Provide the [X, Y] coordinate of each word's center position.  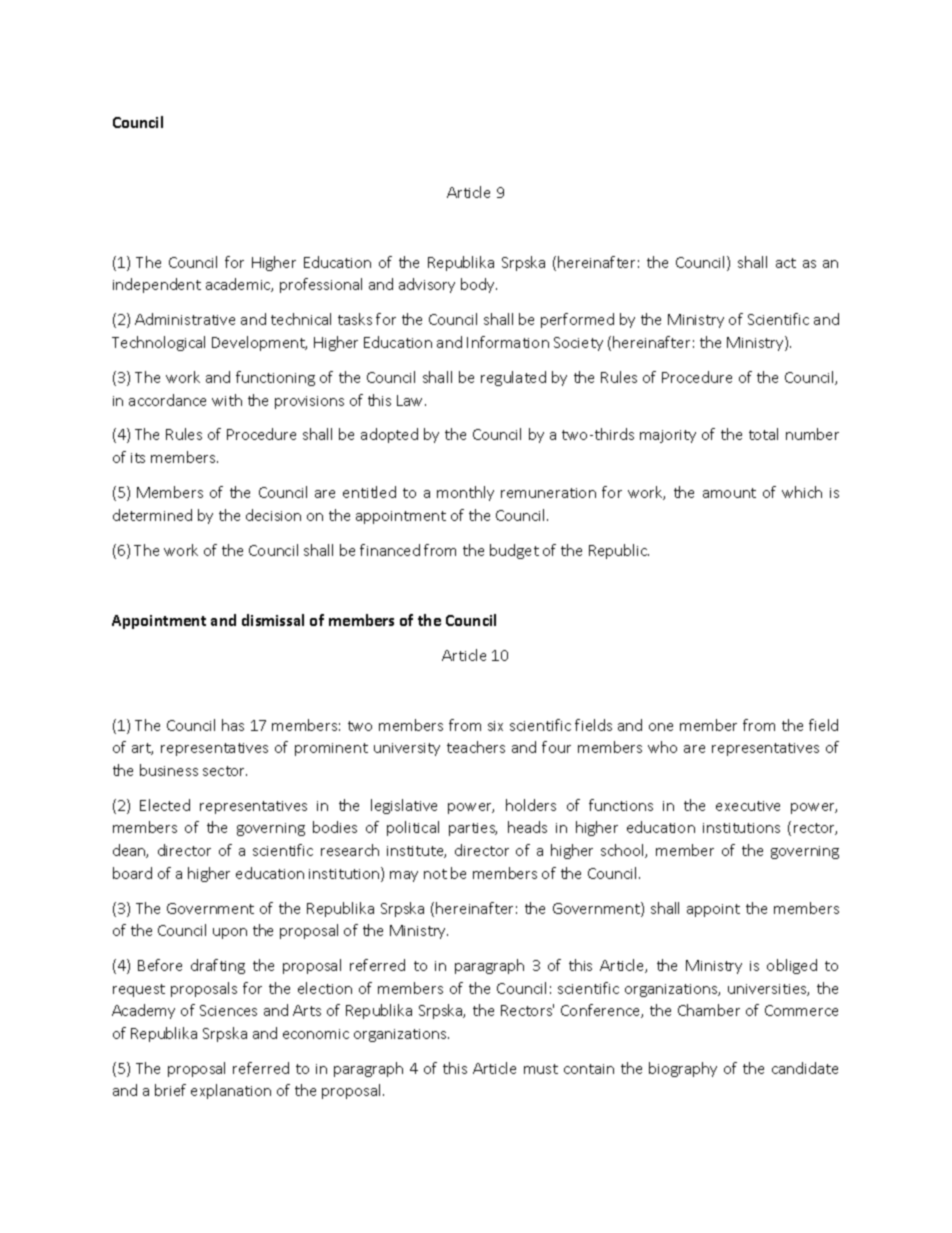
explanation [231, 1091]
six [495, 726]
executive [748, 806]
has [233, 725]
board [132, 873]
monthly [465, 493]
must [541, 1069]
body [479, 285]
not [435, 874]
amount [729, 493]
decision [273, 515]
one [661, 727]
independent [157, 285]
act [786, 263]
